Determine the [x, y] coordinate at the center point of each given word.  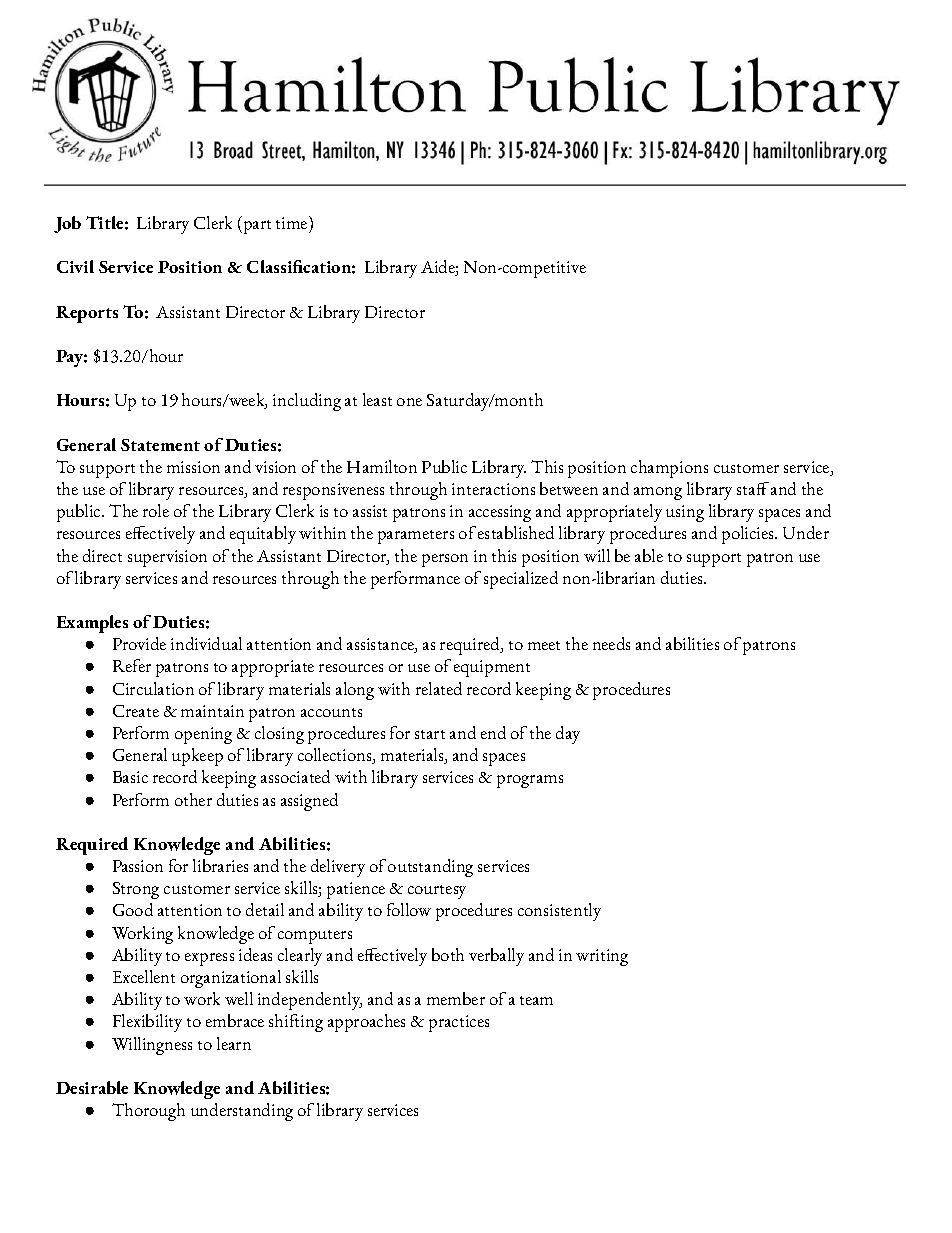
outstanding [430, 868]
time [293, 222]
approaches [366, 1023]
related [439, 688]
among [658, 493]
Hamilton [382, 466]
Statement [160, 445]
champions [669, 469]
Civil [75, 266]
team [536, 1000]
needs [611, 643]
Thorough [148, 1112]
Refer [132, 665]
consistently [559, 912]
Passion [138, 866]
